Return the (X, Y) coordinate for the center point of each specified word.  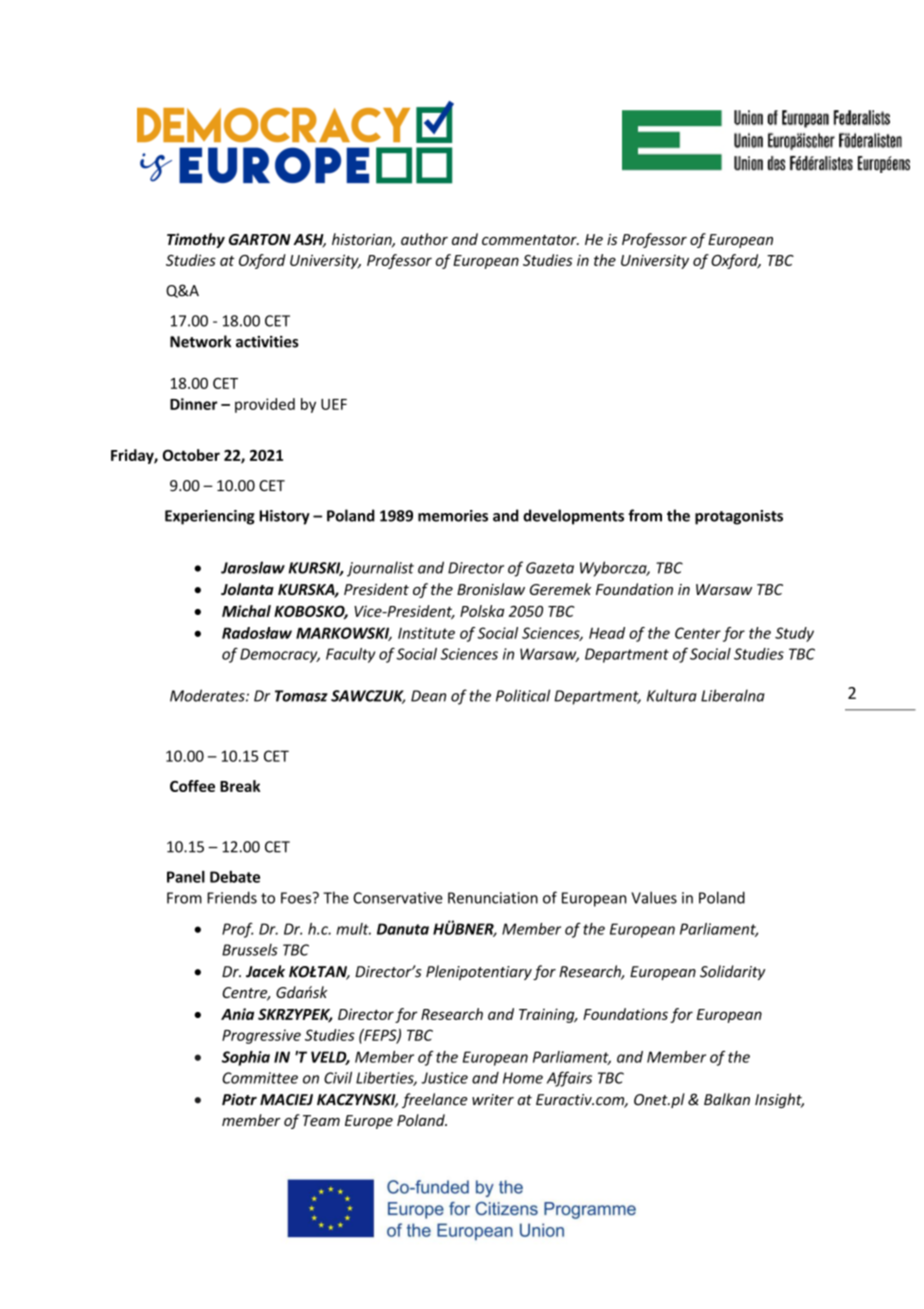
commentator (530, 240)
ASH (309, 241)
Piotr (239, 1099)
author (424, 239)
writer (493, 1100)
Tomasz (301, 696)
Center (698, 633)
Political (523, 695)
